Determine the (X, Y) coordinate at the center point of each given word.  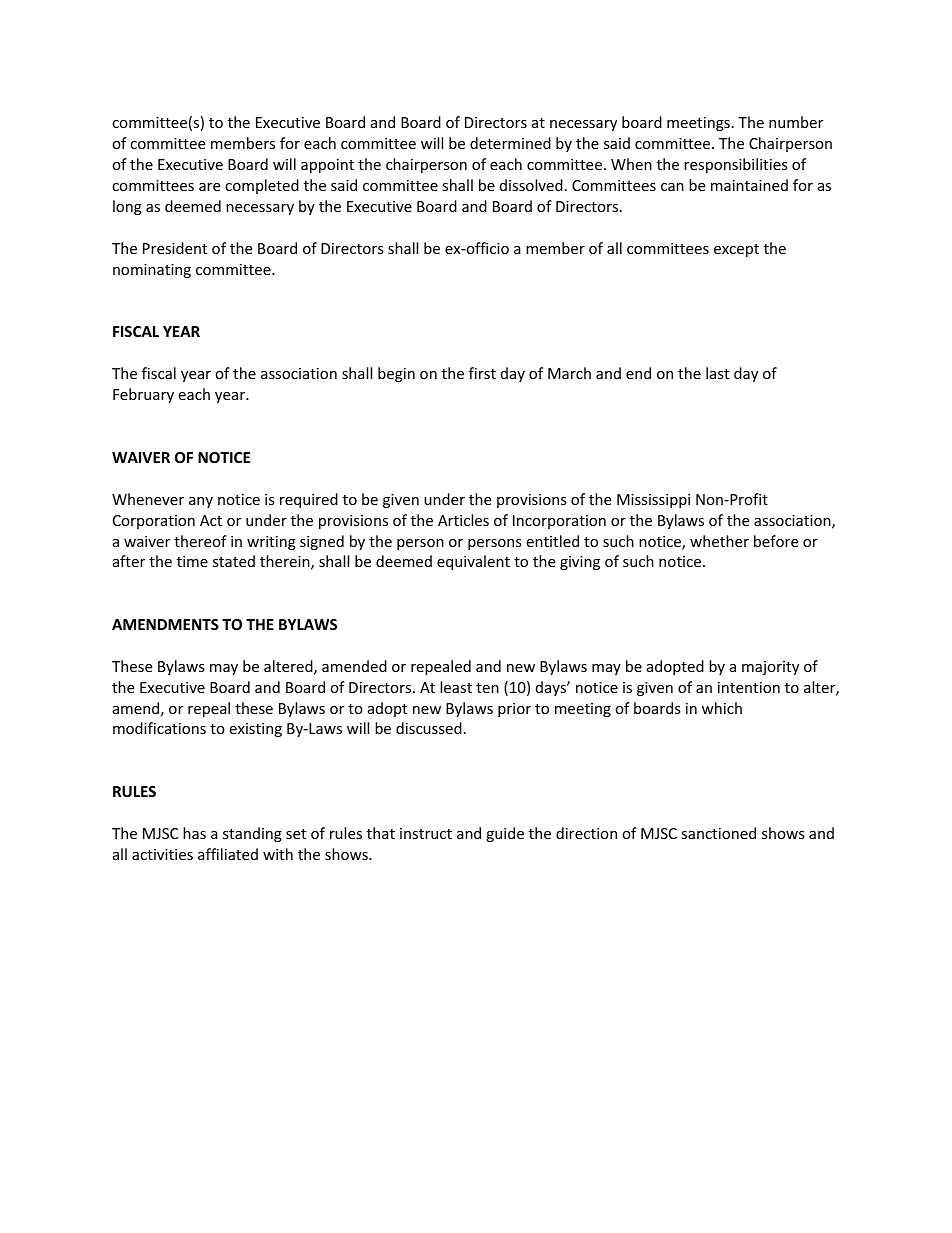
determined (510, 143)
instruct (426, 833)
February (143, 395)
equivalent (473, 562)
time (192, 561)
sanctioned (718, 833)
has (194, 833)
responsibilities (736, 165)
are (209, 187)
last (717, 373)
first (482, 373)
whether (719, 541)
